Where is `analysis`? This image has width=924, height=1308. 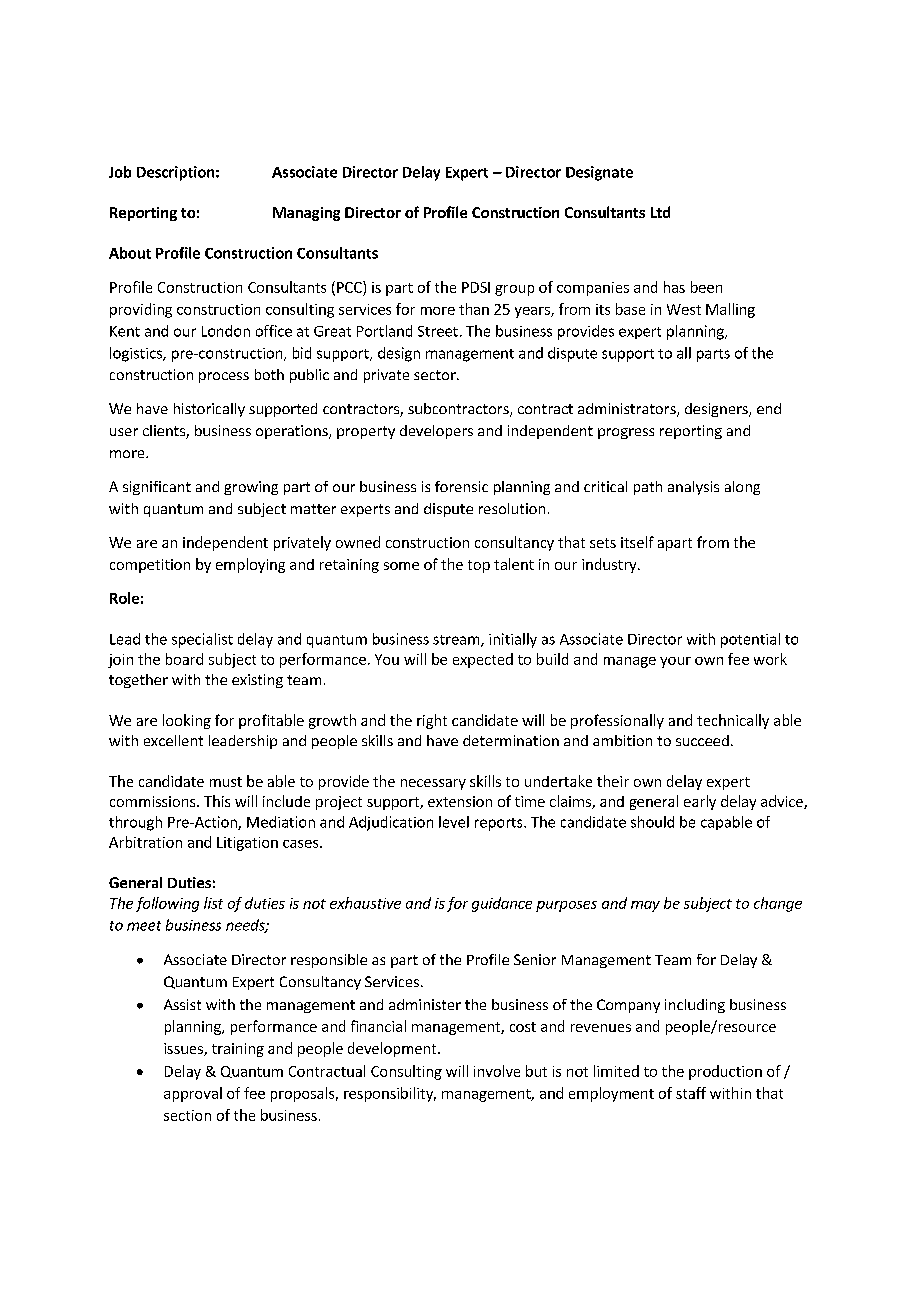 analysis is located at coordinates (693, 488).
